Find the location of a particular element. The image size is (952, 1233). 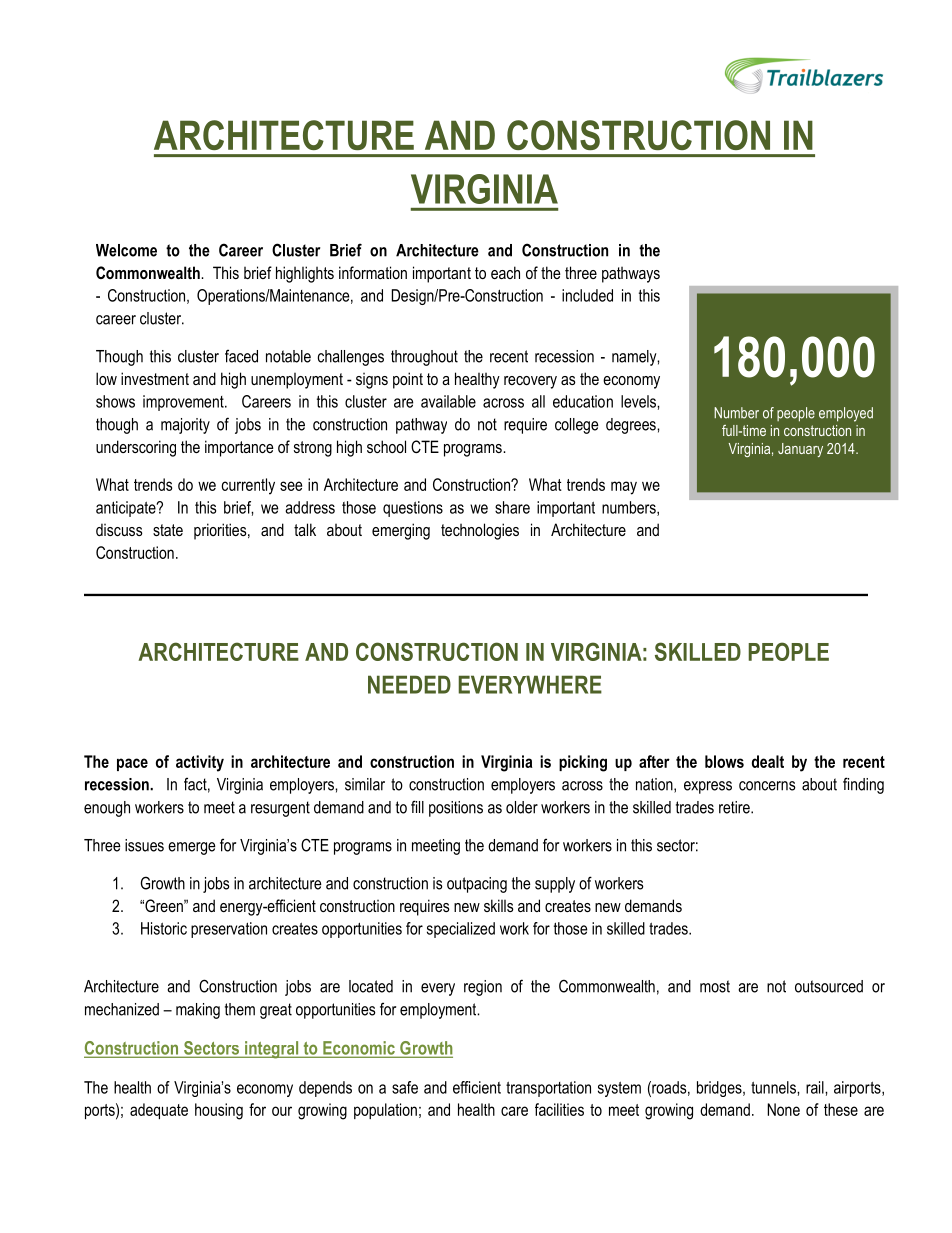

each is located at coordinates (505, 272).
